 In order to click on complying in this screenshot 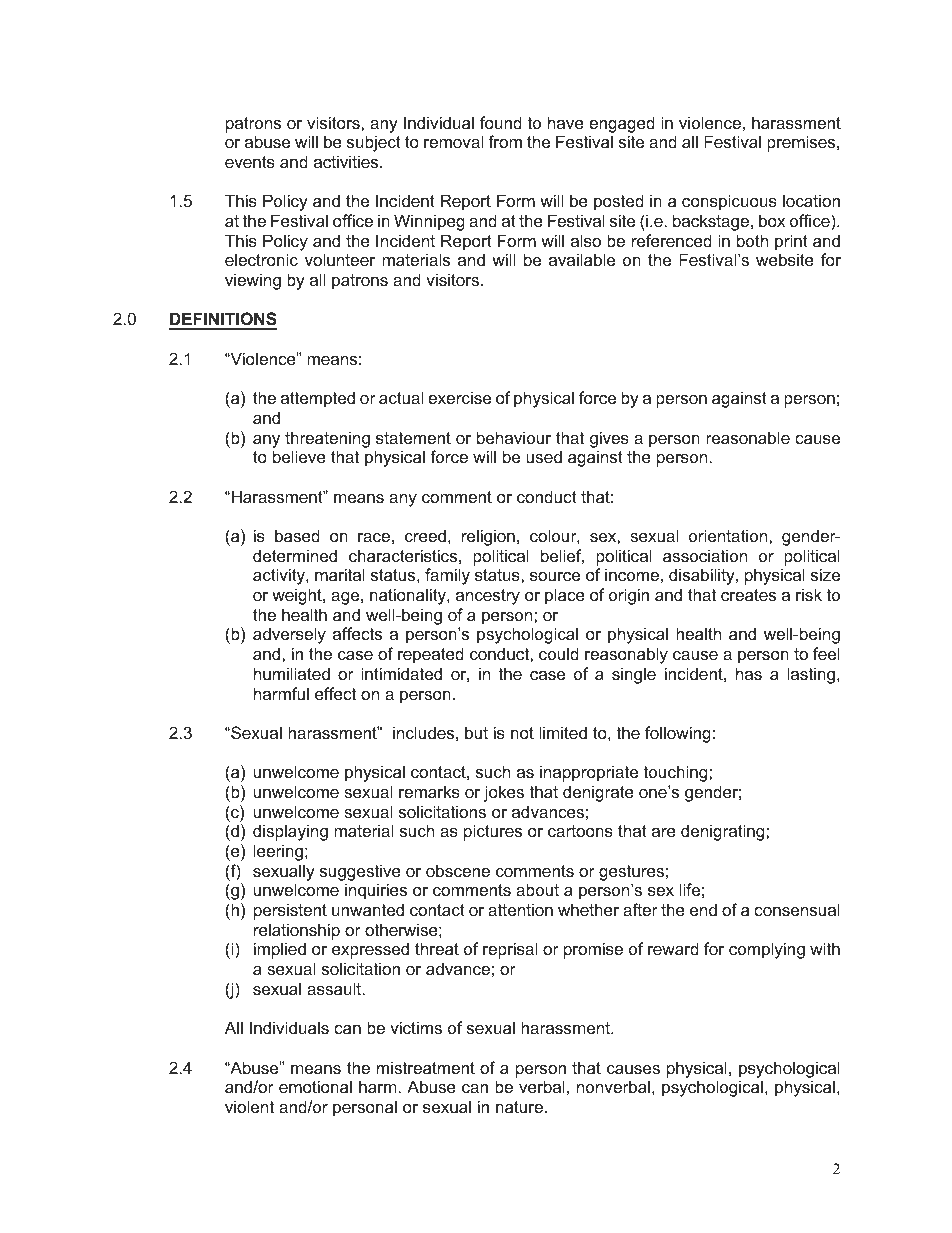, I will do `click(767, 950)`.
